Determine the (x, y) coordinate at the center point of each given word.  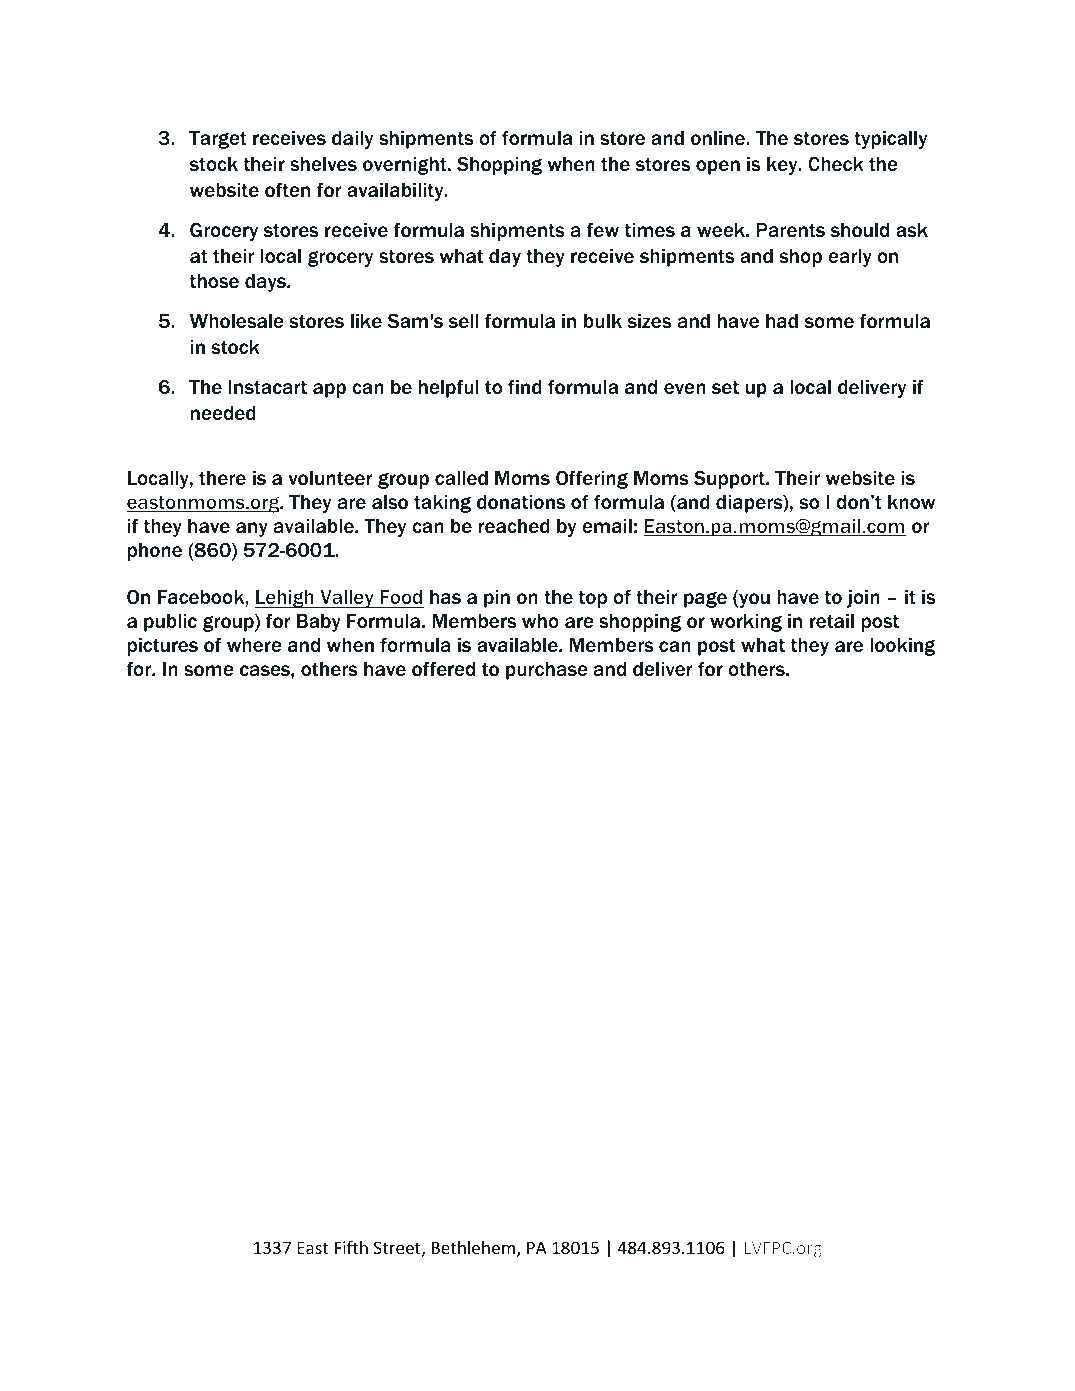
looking (902, 647)
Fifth (351, 1247)
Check (836, 164)
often (287, 190)
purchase (547, 671)
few (602, 229)
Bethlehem (473, 1247)
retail (832, 621)
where (254, 645)
